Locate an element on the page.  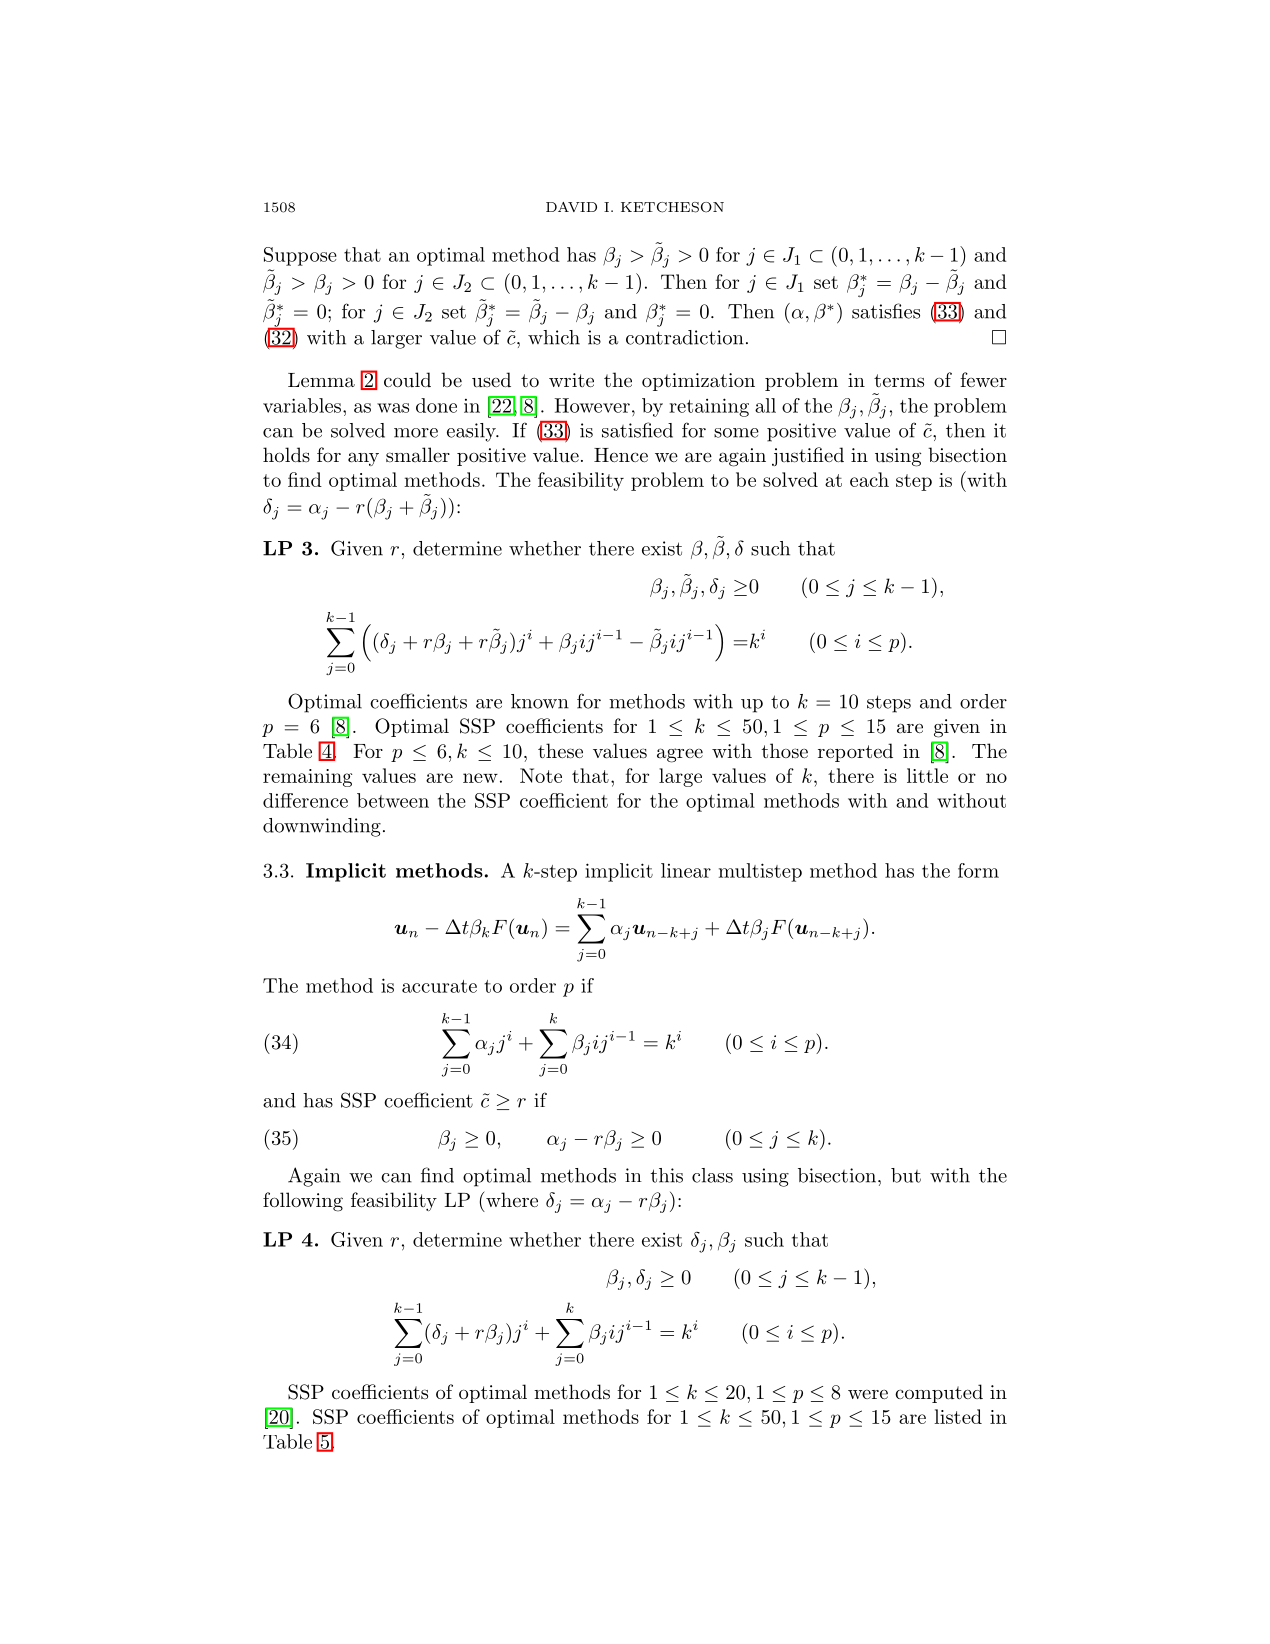
reported is located at coordinates (855, 752).
